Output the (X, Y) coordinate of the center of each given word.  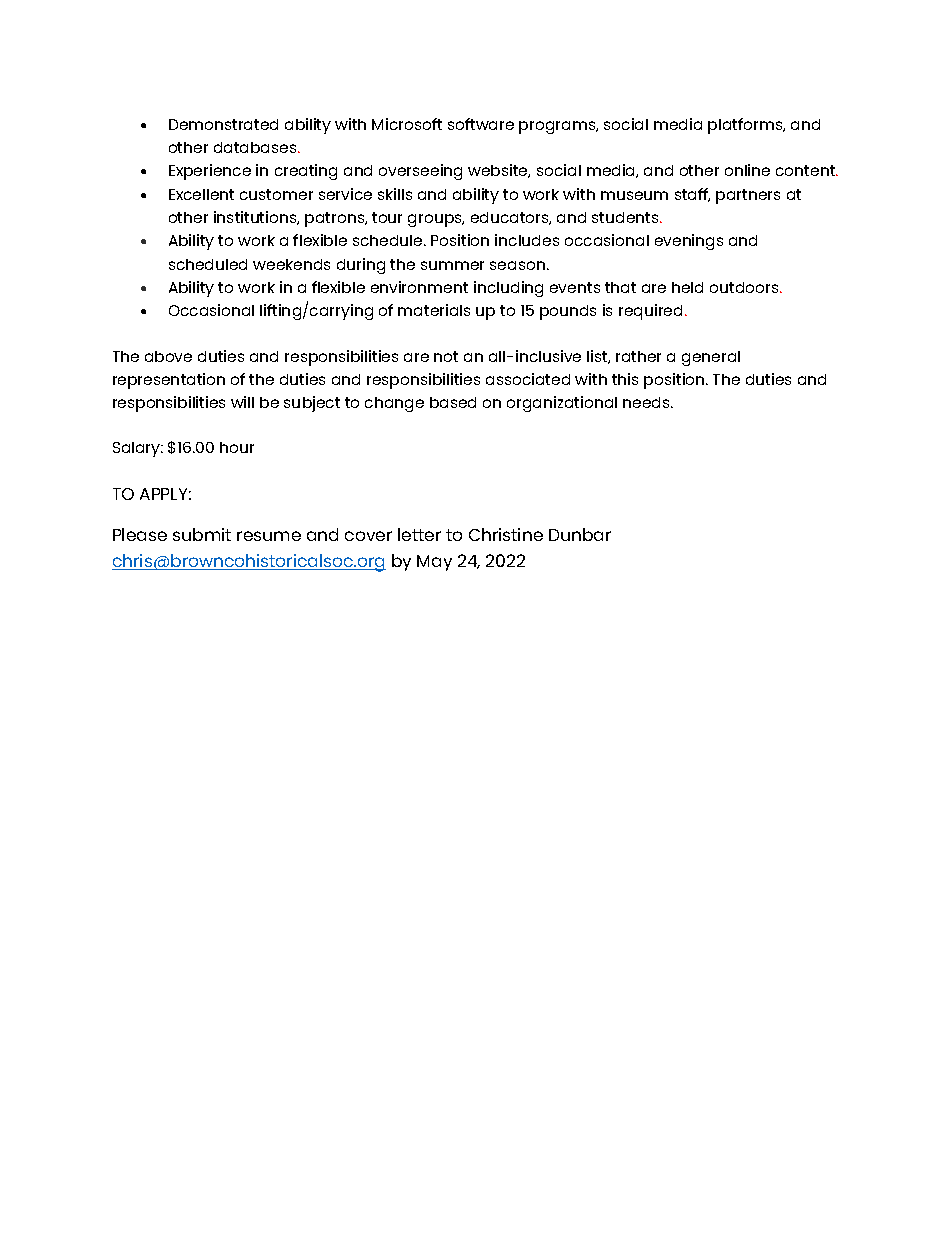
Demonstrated (223, 124)
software (481, 124)
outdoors (745, 287)
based (453, 402)
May (434, 563)
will (242, 402)
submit (202, 534)
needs (647, 402)
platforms (746, 126)
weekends (291, 264)
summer (452, 265)
